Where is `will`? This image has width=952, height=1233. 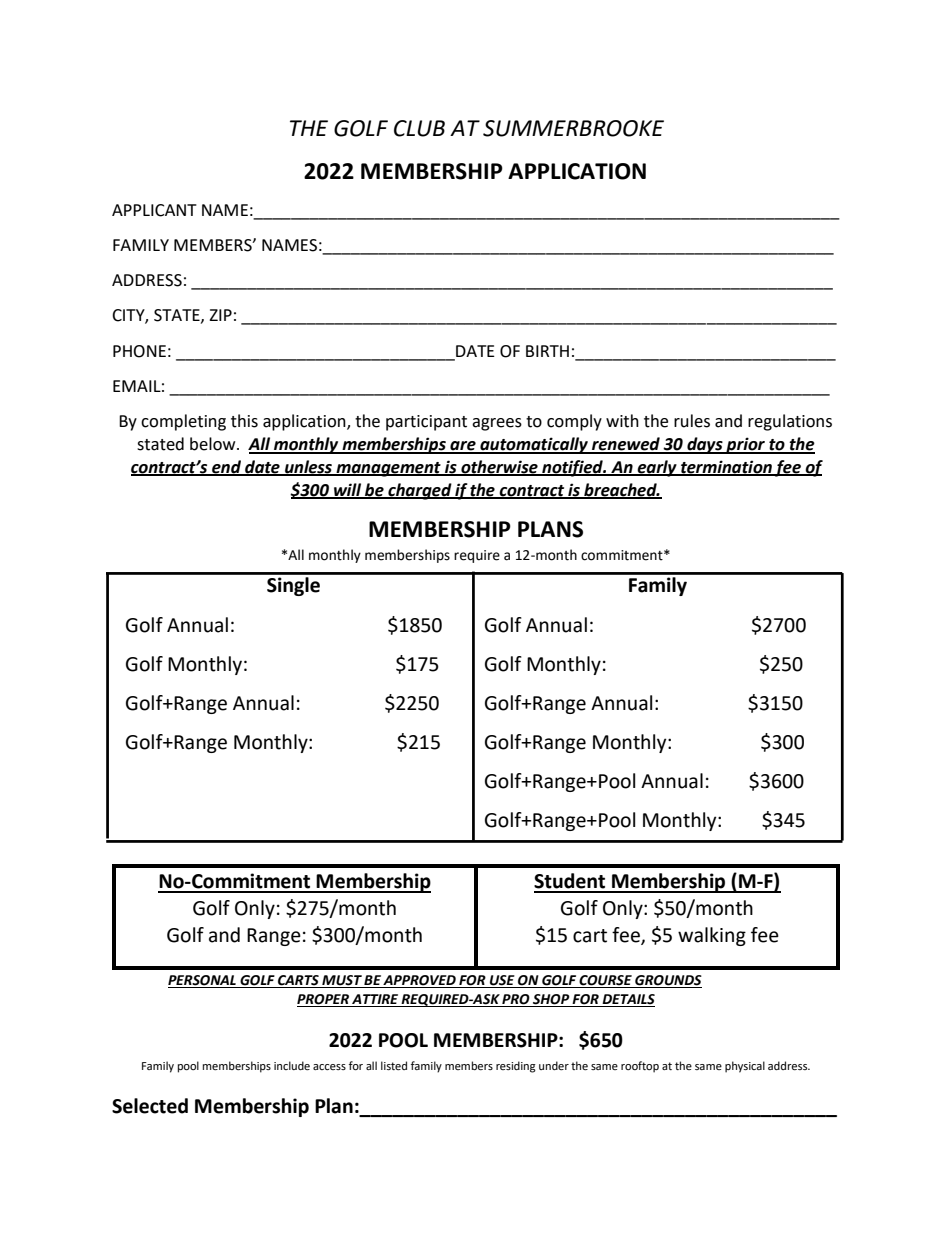 will is located at coordinates (348, 490).
